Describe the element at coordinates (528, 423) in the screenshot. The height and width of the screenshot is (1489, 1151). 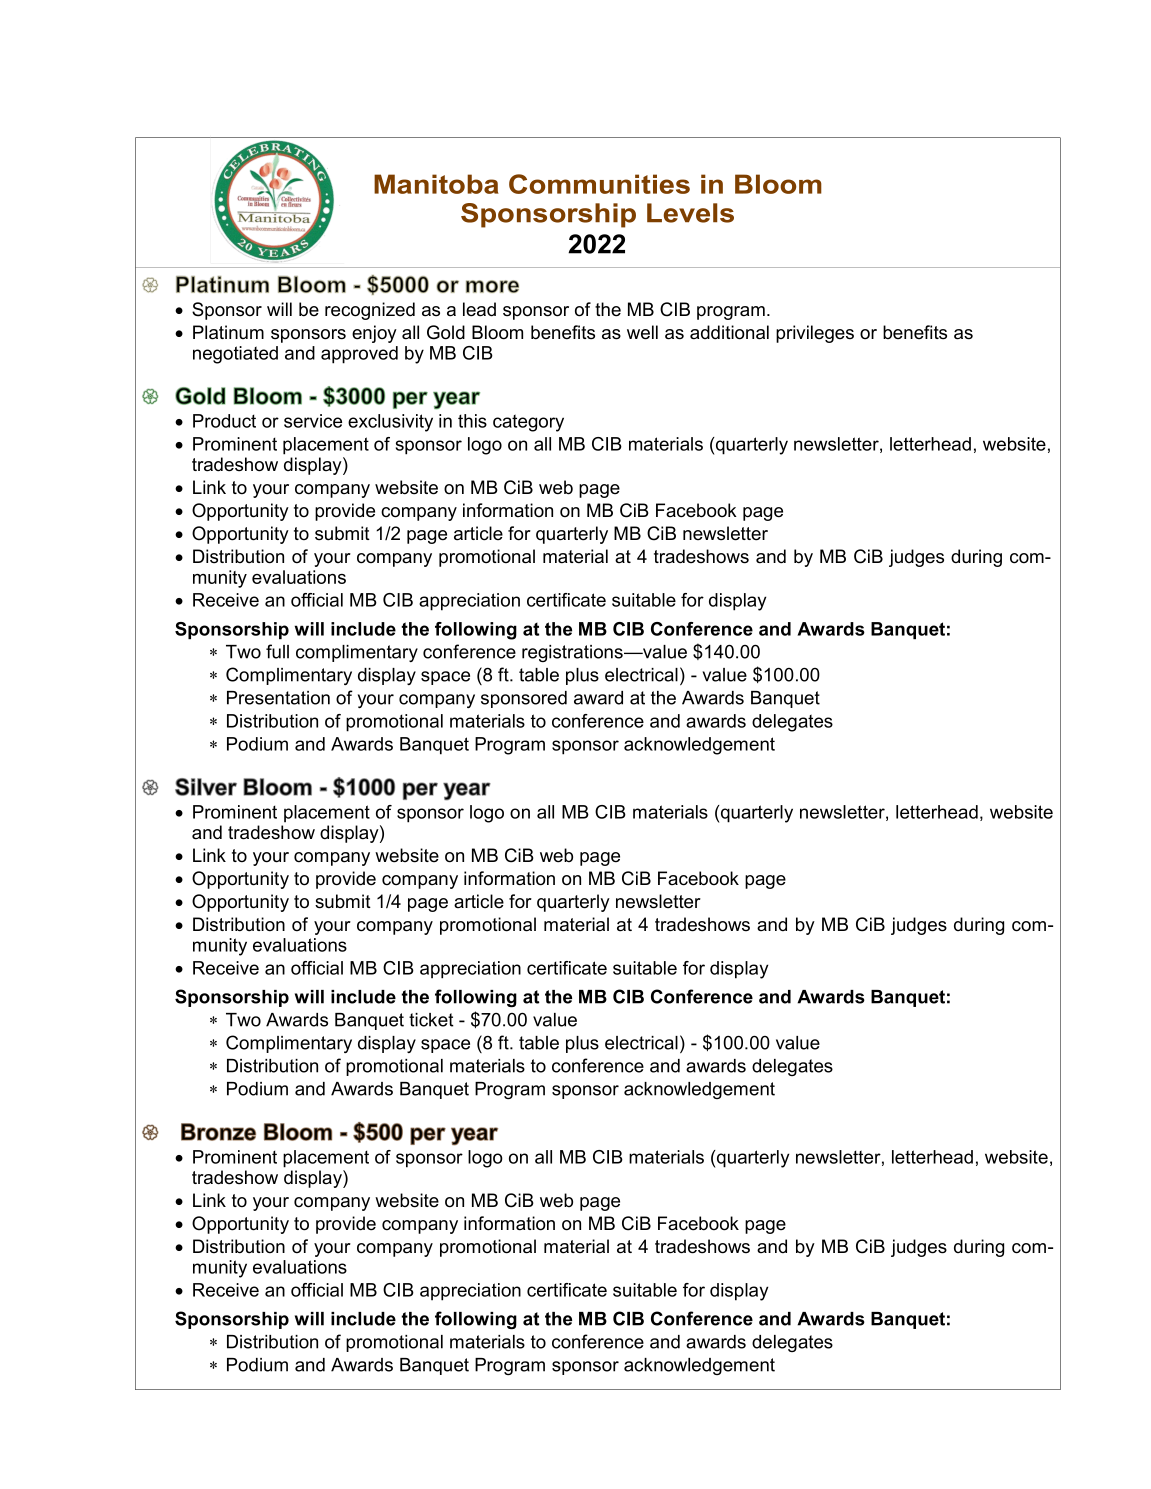
I see `category` at that location.
